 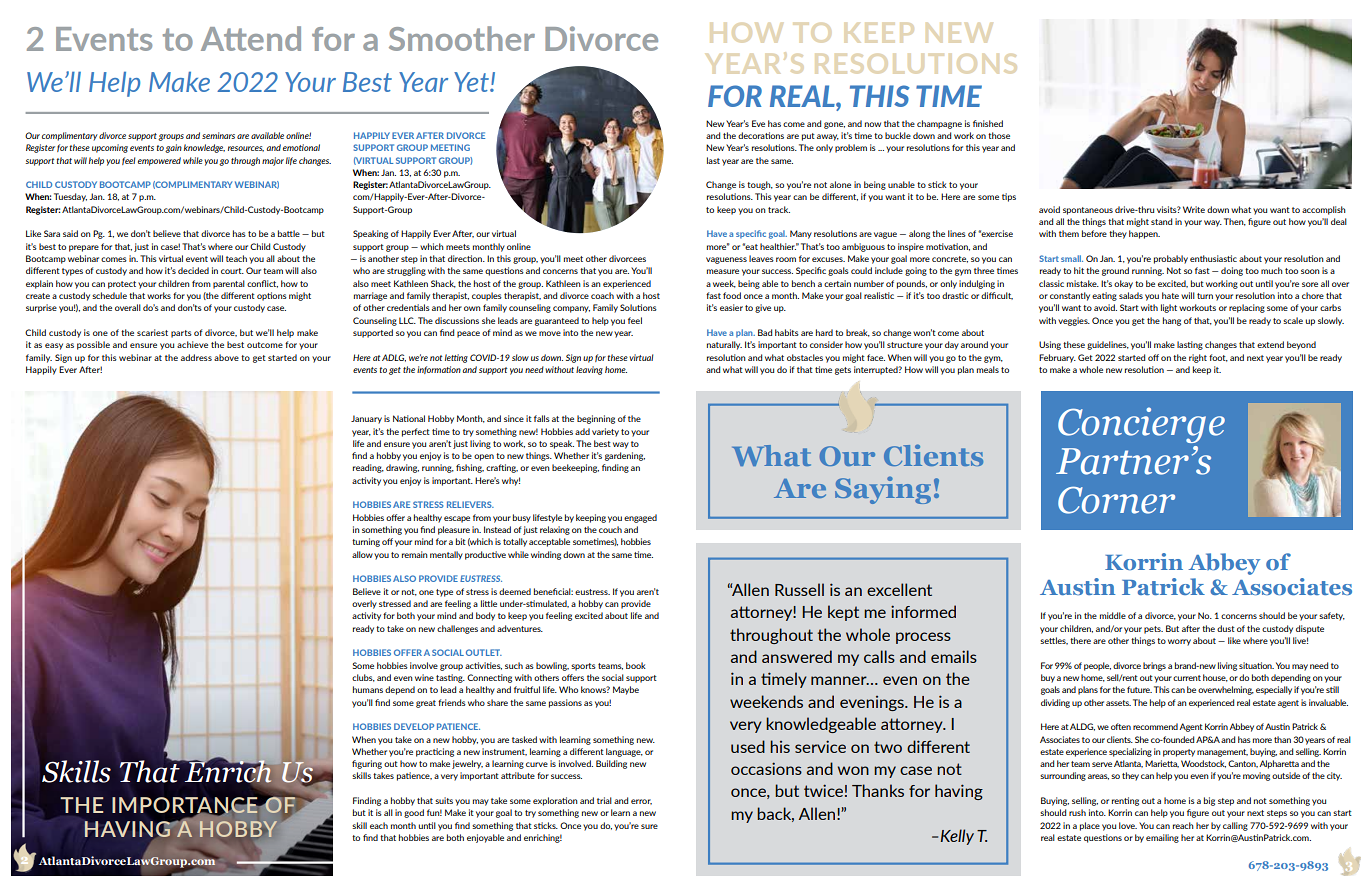 I want to click on Attend, so click(x=251, y=38).
